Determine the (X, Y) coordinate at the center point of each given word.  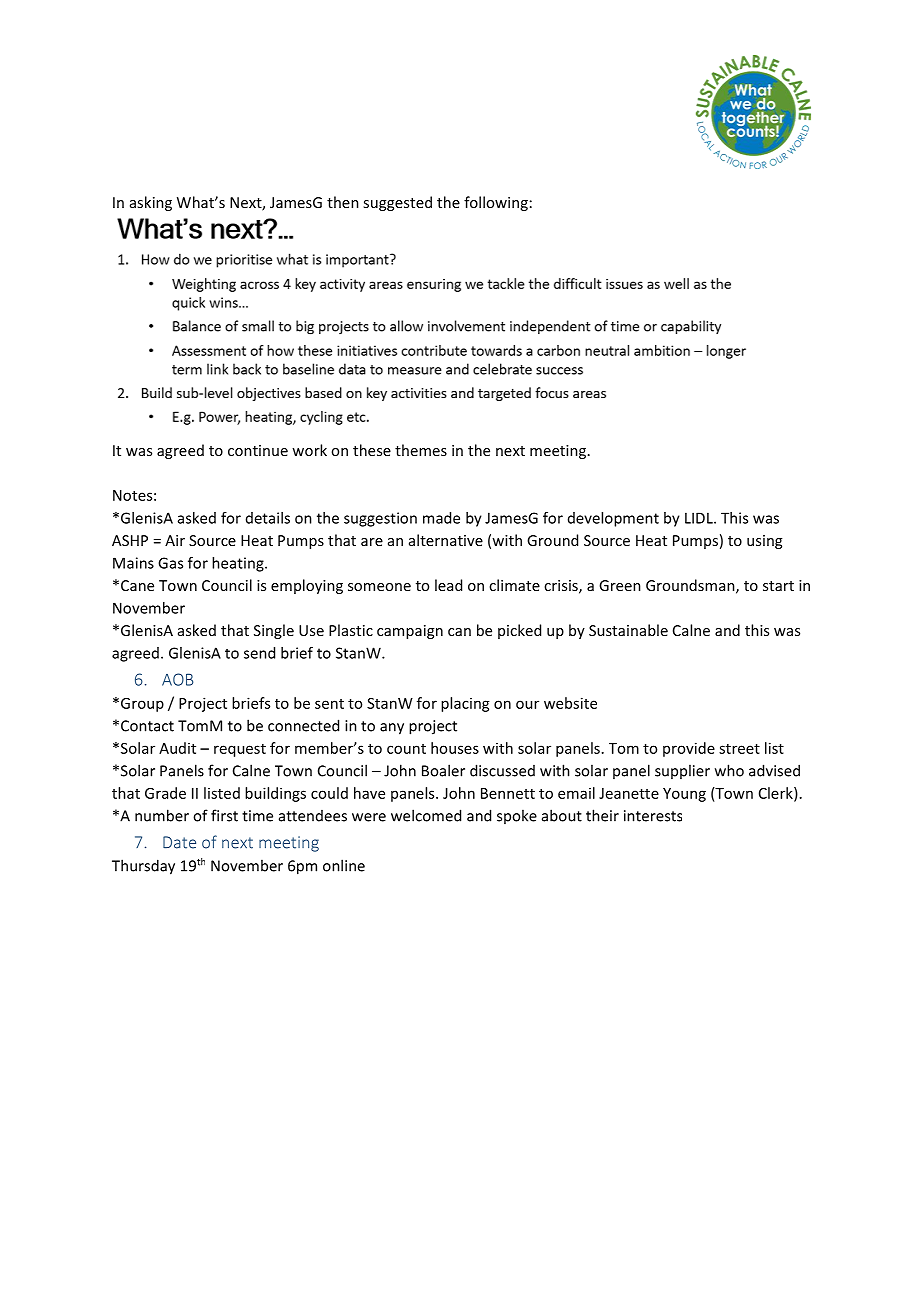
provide (689, 749)
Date (179, 842)
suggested (397, 203)
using (764, 542)
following (496, 203)
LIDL (700, 518)
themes (421, 450)
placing (465, 704)
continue (258, 450)
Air (175, 540)
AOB (177, 679)
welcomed (426, 815)
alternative (446, 540)
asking (151, 203)
